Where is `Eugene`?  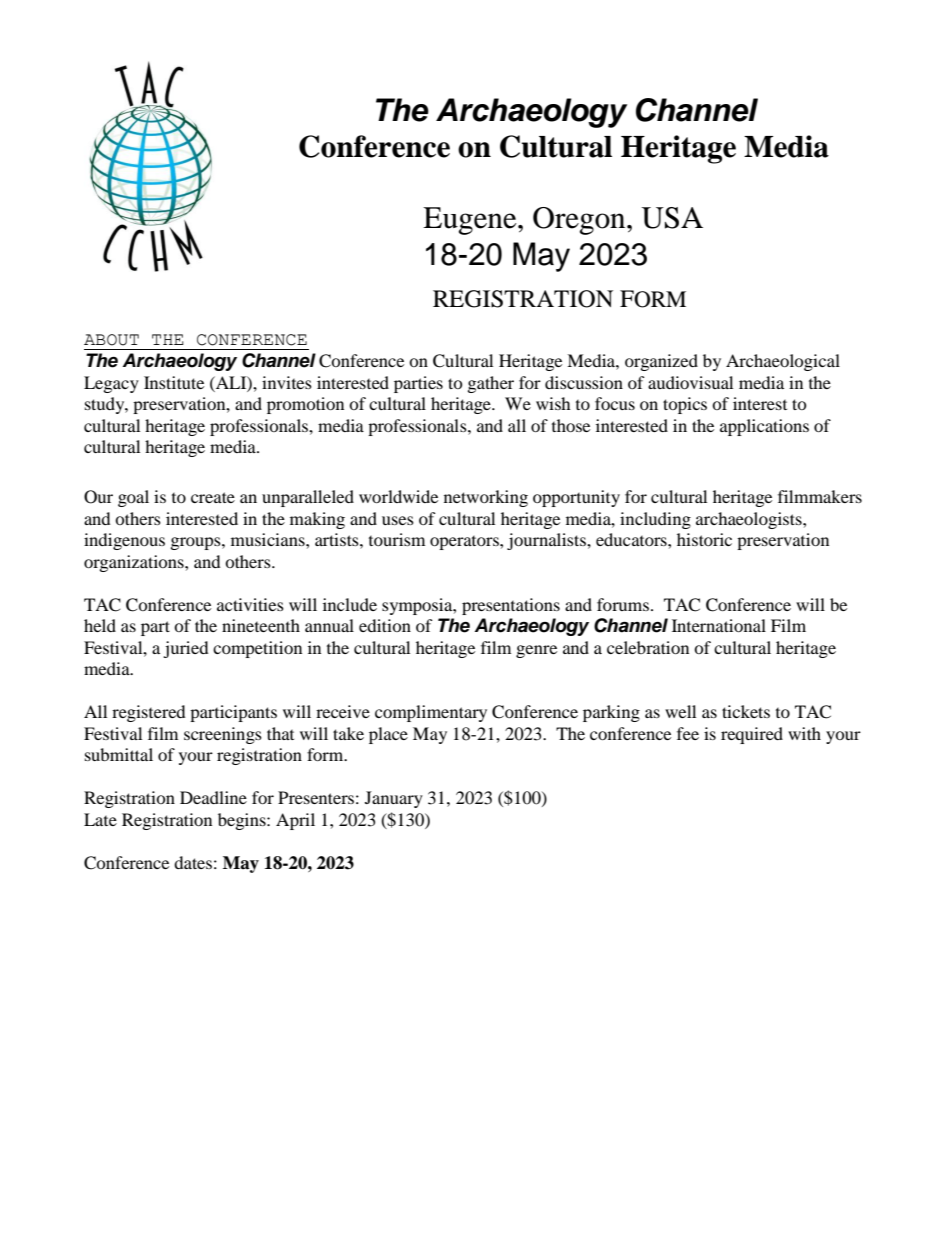 Eugene is located at coordinates (471, 221).
